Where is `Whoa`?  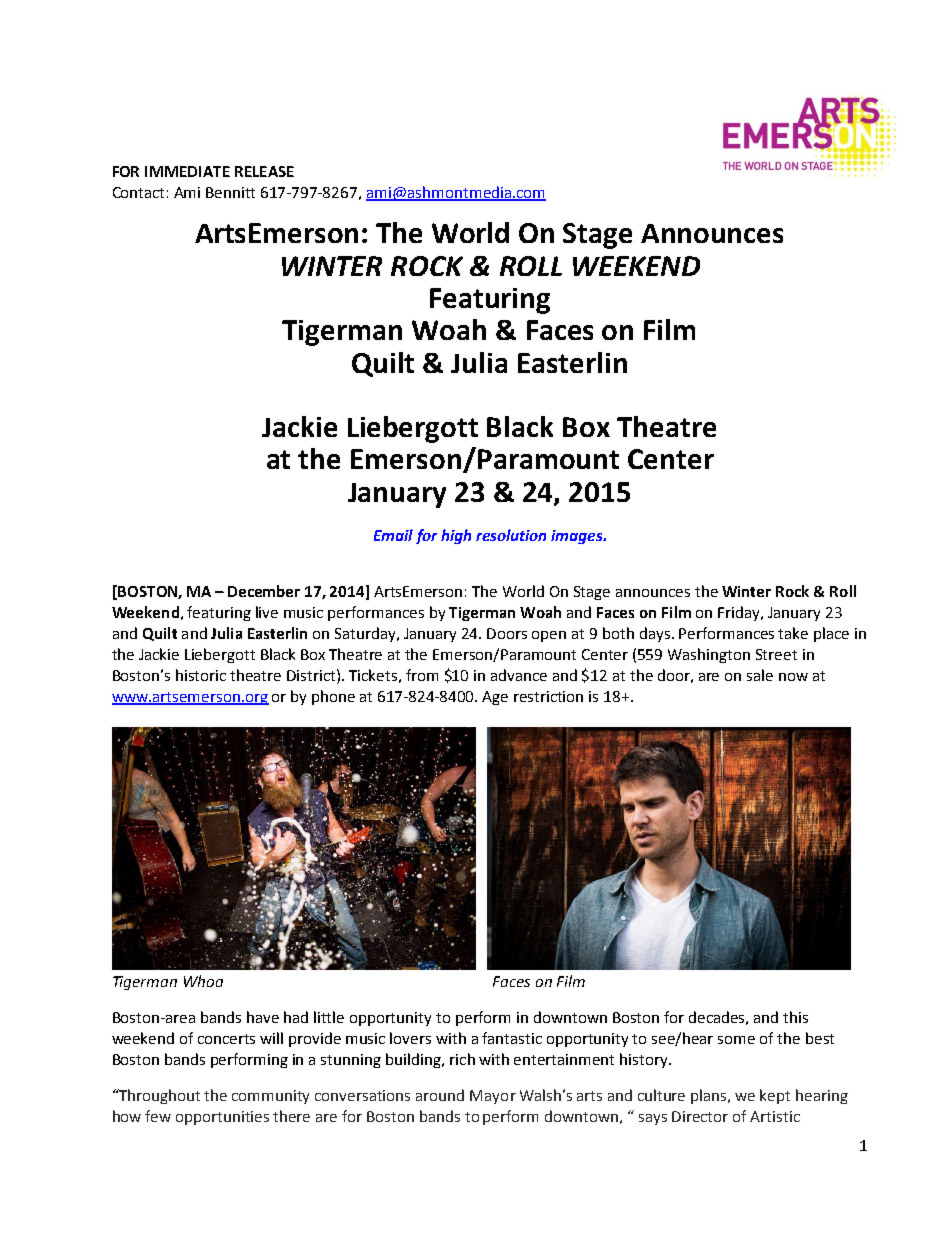
Whoa is located at coordinates (203, 981).
